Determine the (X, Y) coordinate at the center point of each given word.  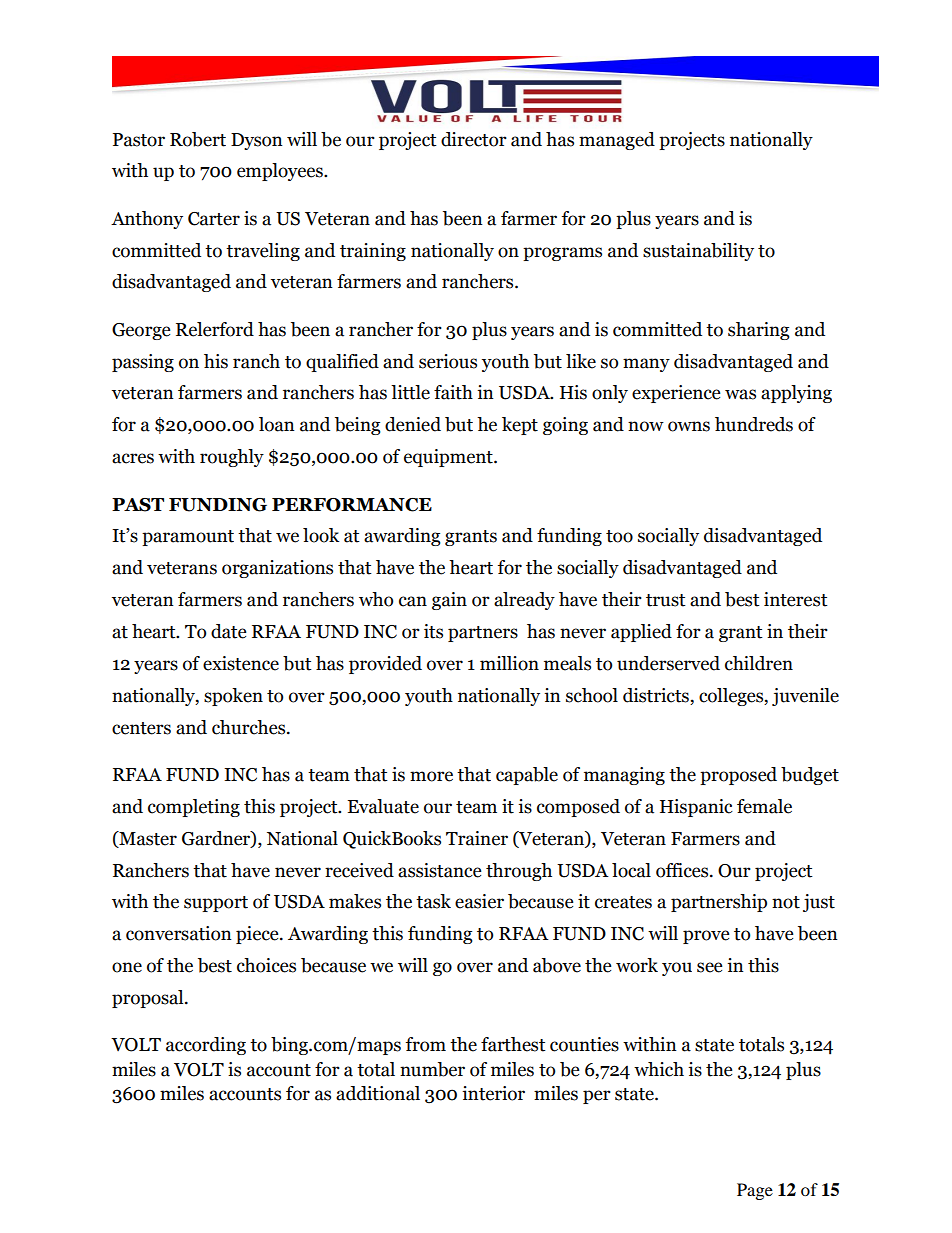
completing (194, 808)
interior (493, 1093)
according (206, 1046)
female (764, 806)
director (474, 139)
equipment (449, 458)
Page (755, 1191)
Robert (198, 139)
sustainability (698, 252)
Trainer (477, 838)
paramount (188, 538)
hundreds (754, 424)
